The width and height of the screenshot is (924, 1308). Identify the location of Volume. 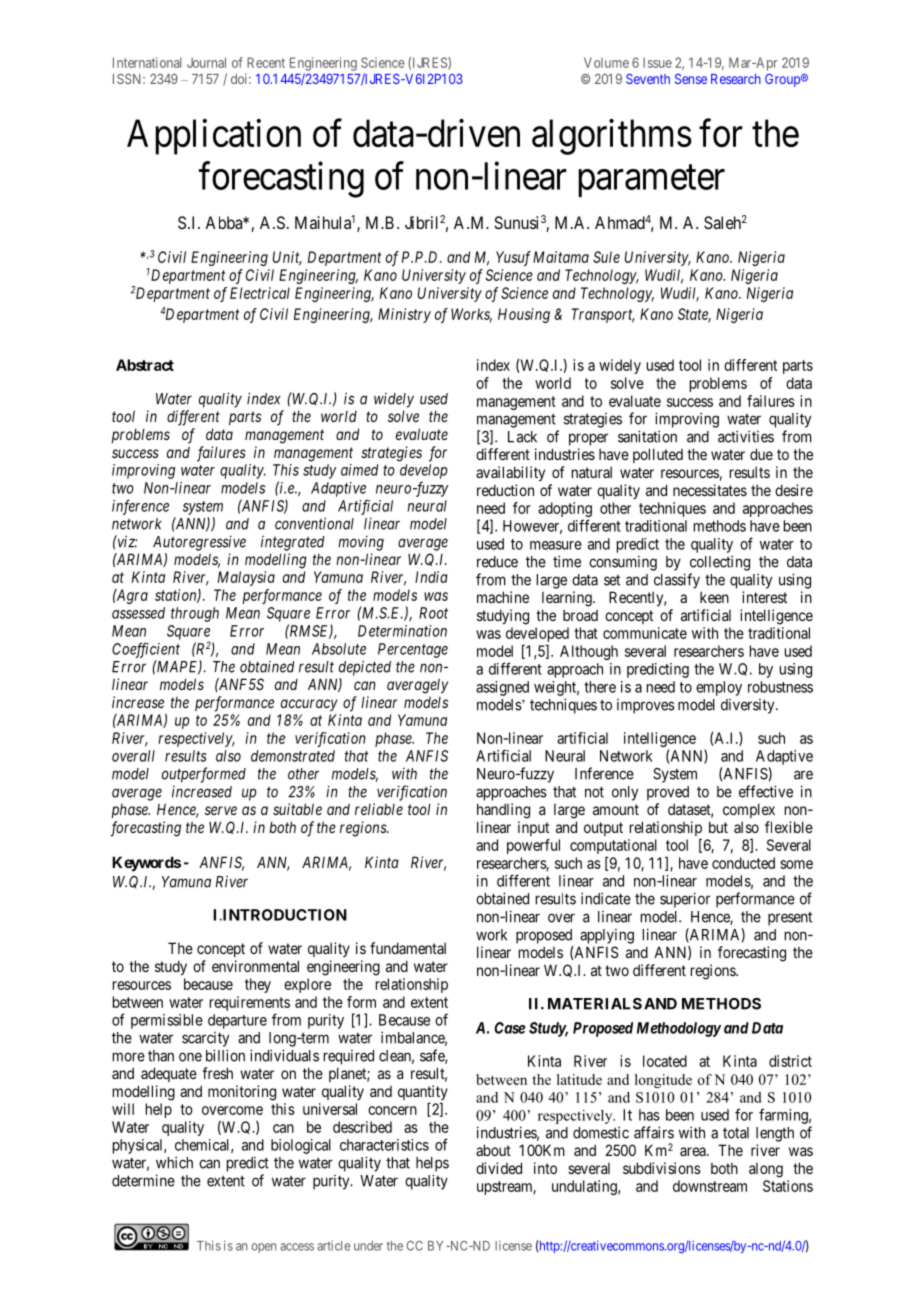
(606, 62).
